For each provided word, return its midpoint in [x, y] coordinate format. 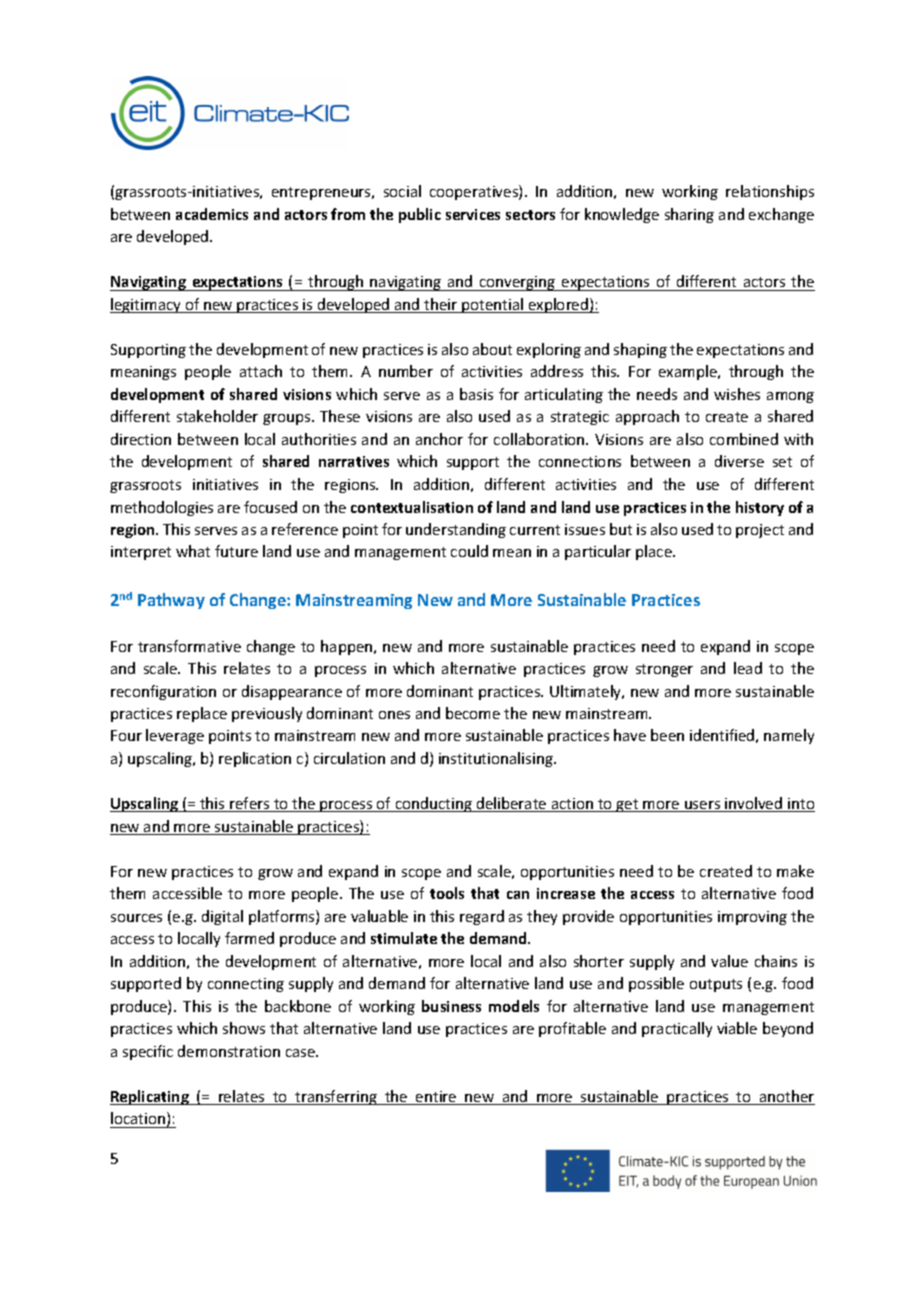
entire [436, 1098]
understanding [456, 530]
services [473, 214]
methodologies [162, 508]
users [703, 806]
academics [212, 214]
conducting [433, 804]
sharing [689, 215]
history [760, 508]
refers [250, 804]
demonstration [229, 1051]
